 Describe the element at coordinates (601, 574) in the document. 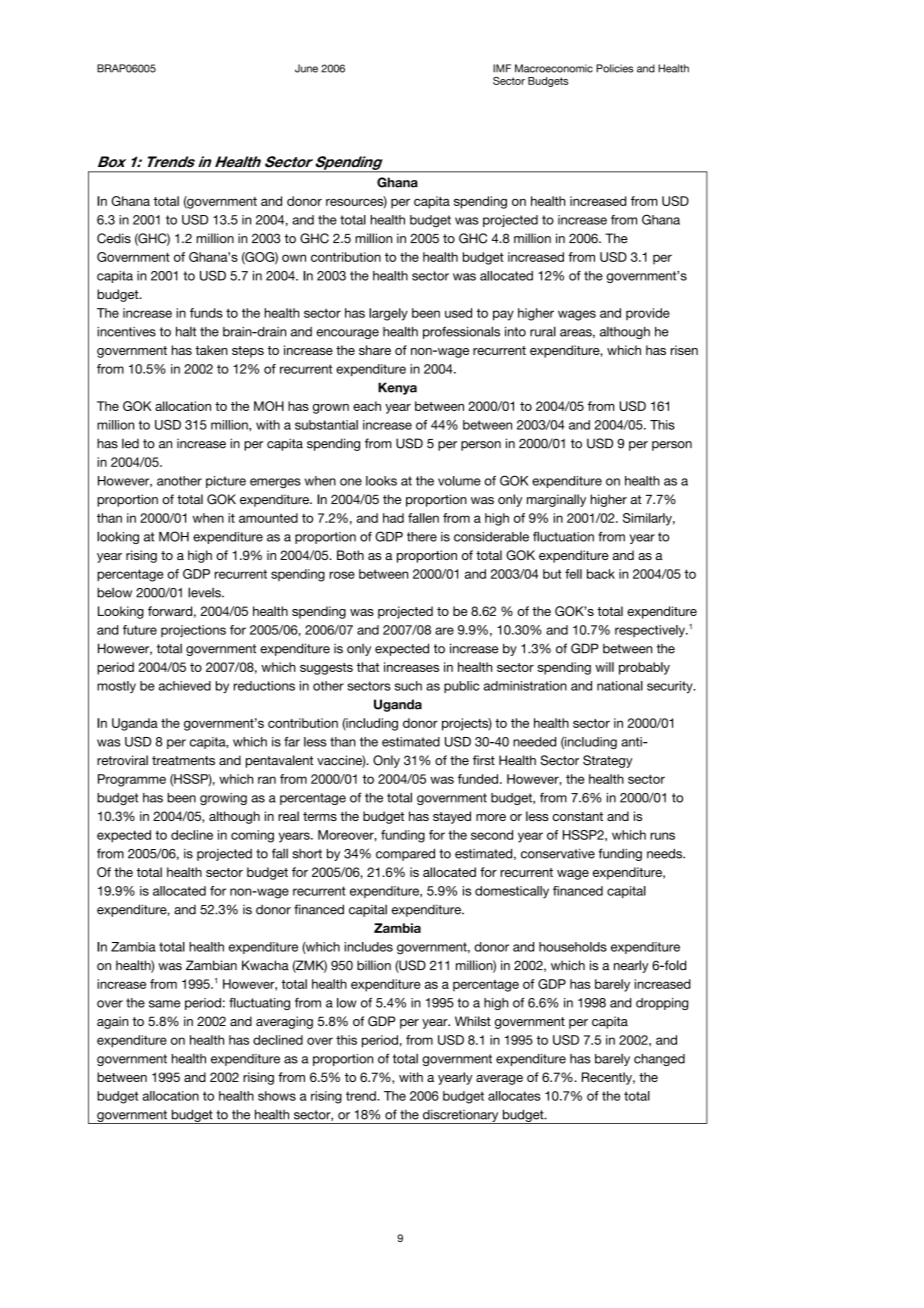

I see `back` at that location.
